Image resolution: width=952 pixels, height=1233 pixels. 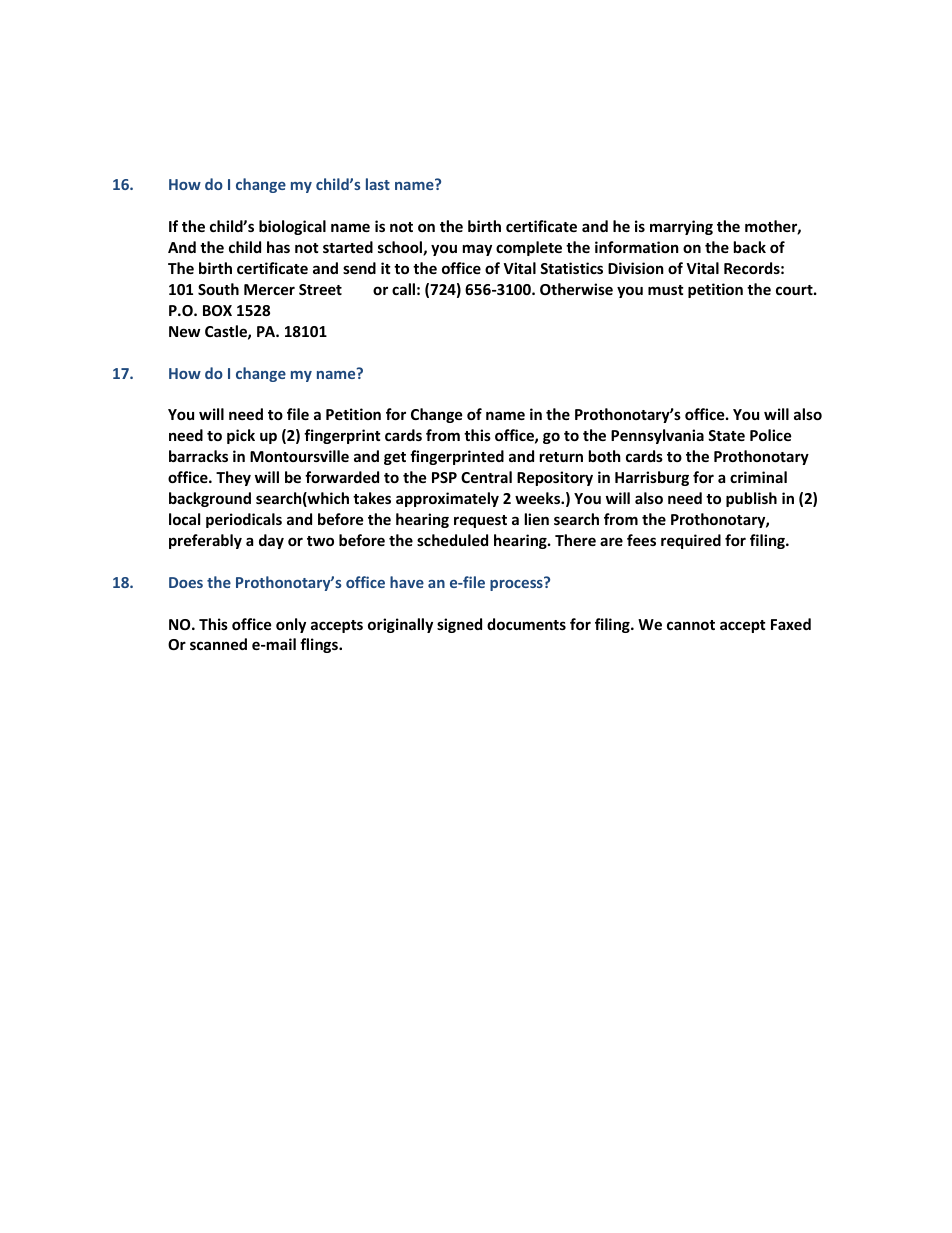 What do you see at coordinates (241, 436) in the screenshot?
I see `pick` at bounding box center [241, 436].
